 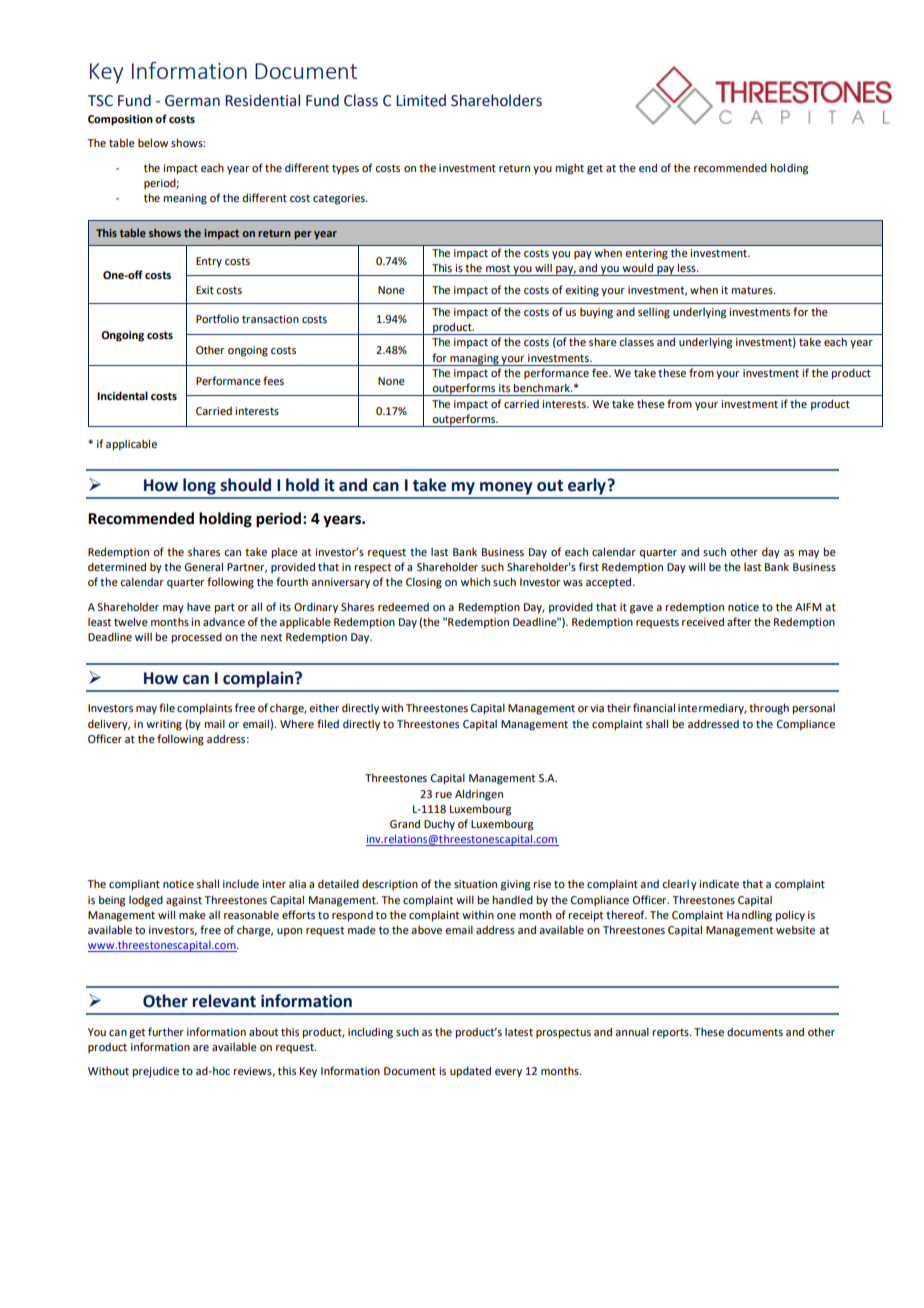 What do you see at coordinates (470, 1072) in the document?
I see `updated` at bounding box center [470, 1072].
